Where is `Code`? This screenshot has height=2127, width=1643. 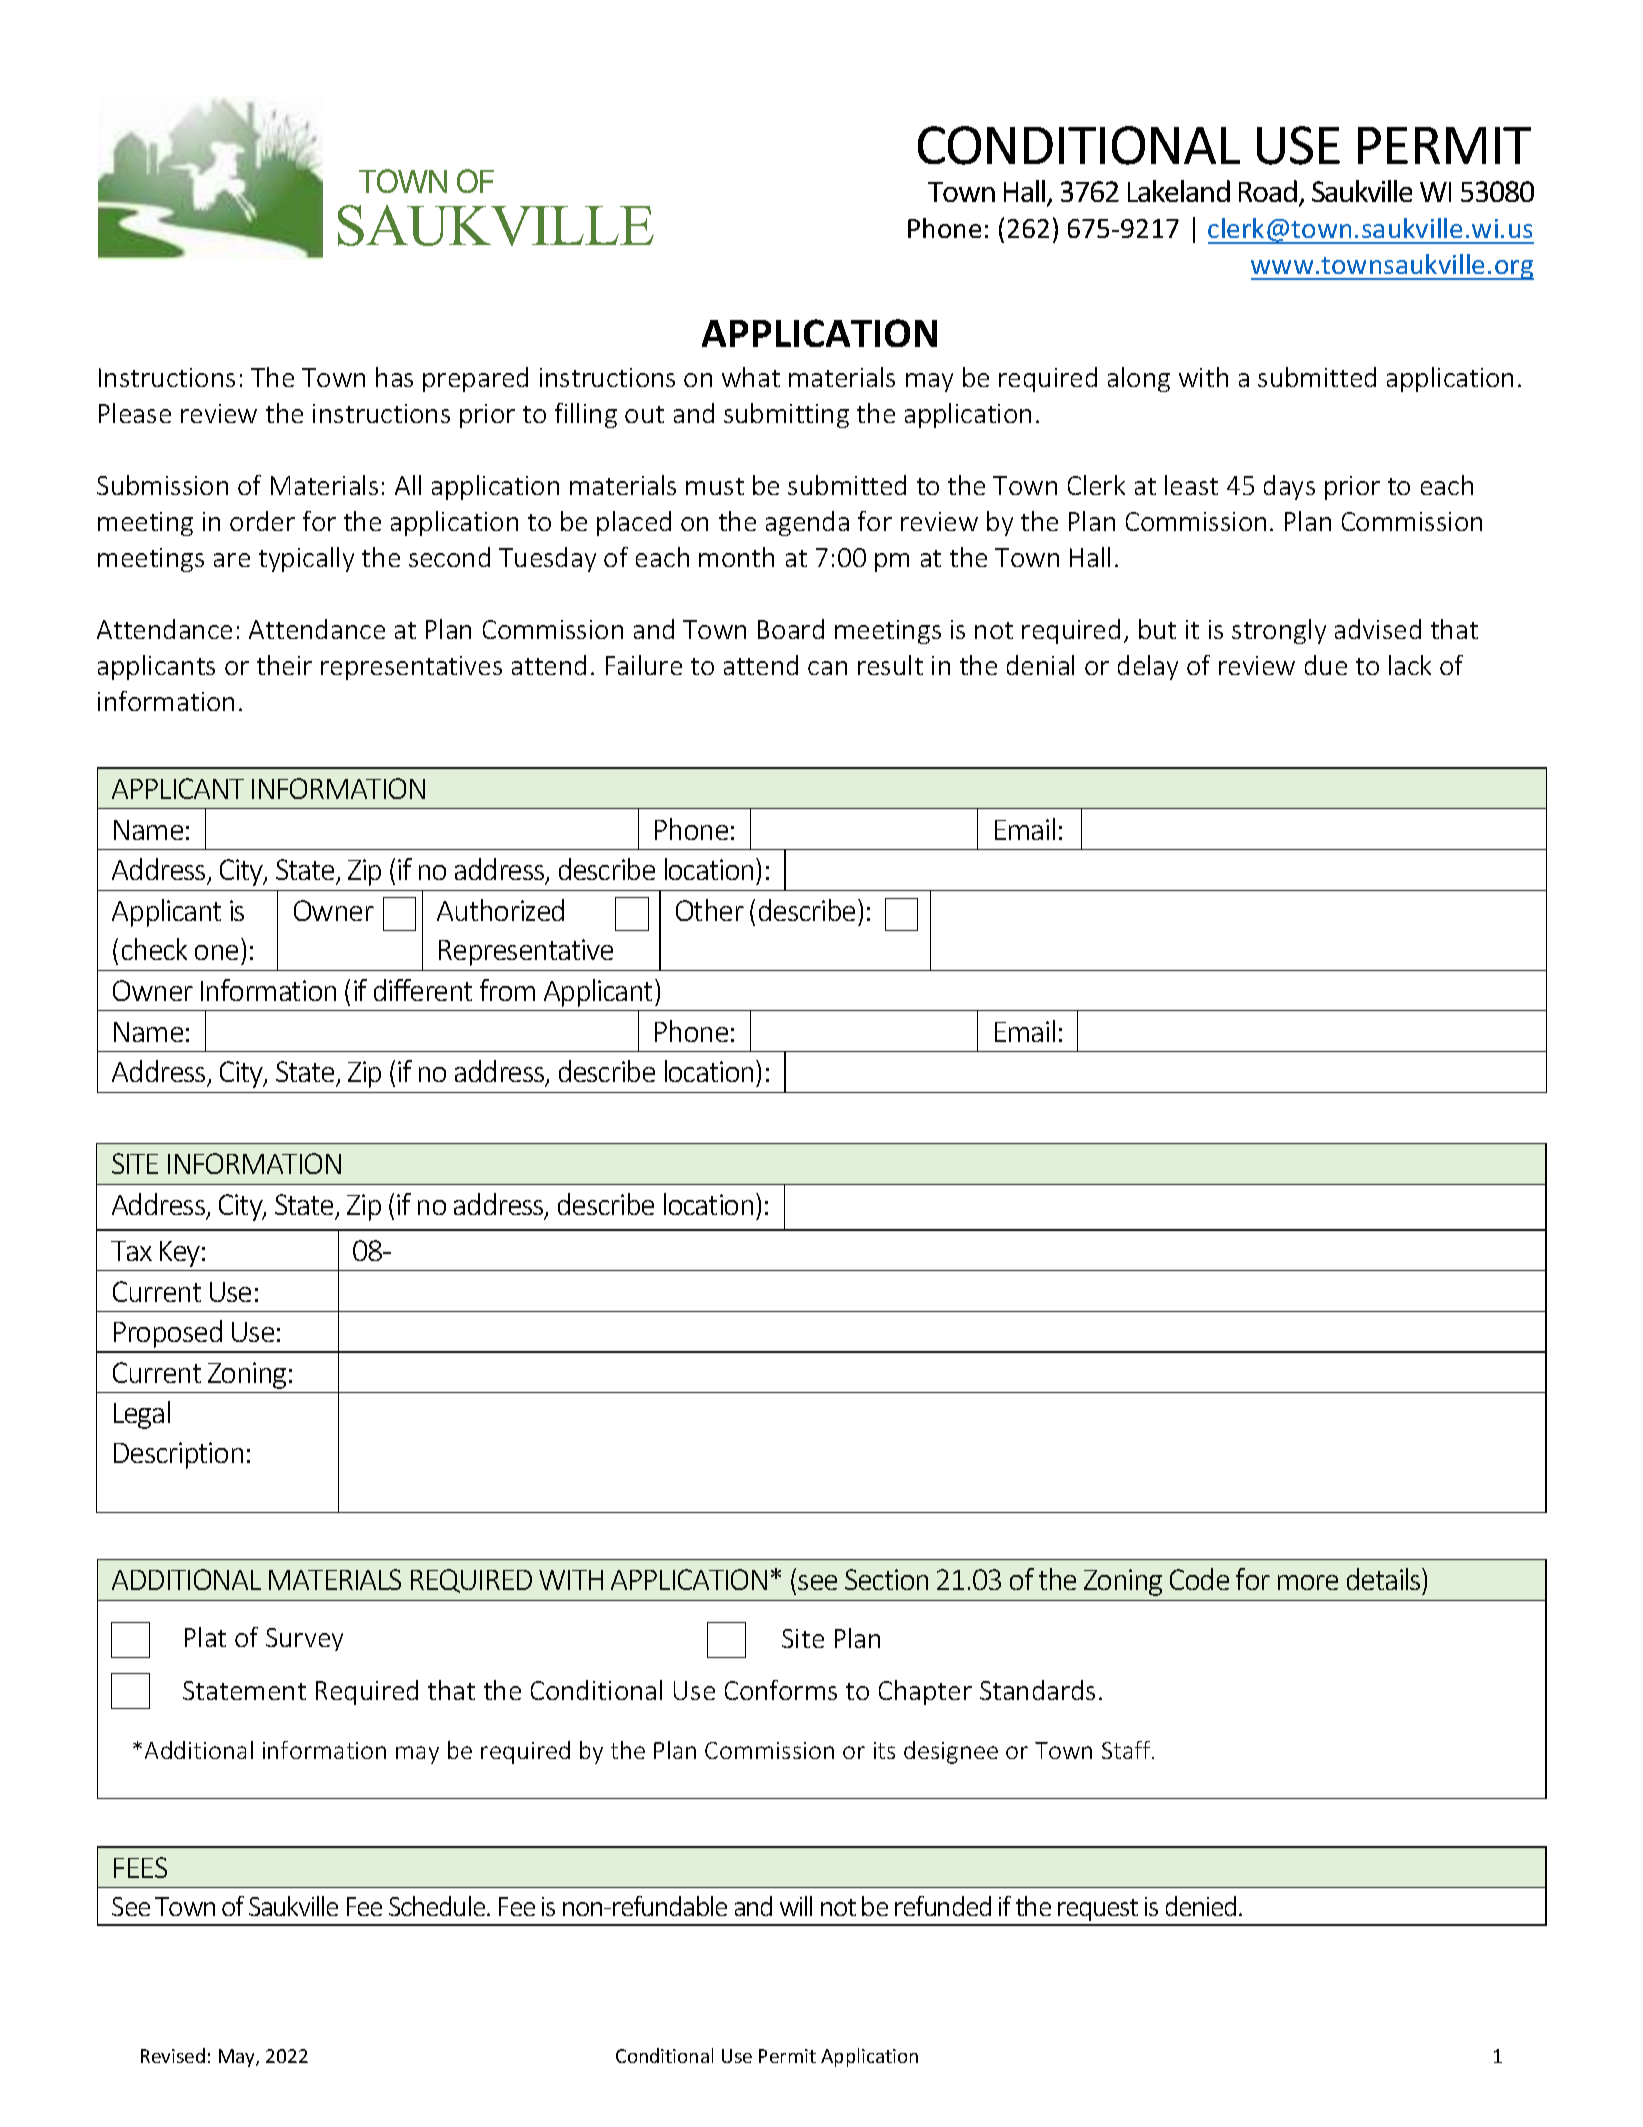
Code is located at coordinates (1199, 1579).
